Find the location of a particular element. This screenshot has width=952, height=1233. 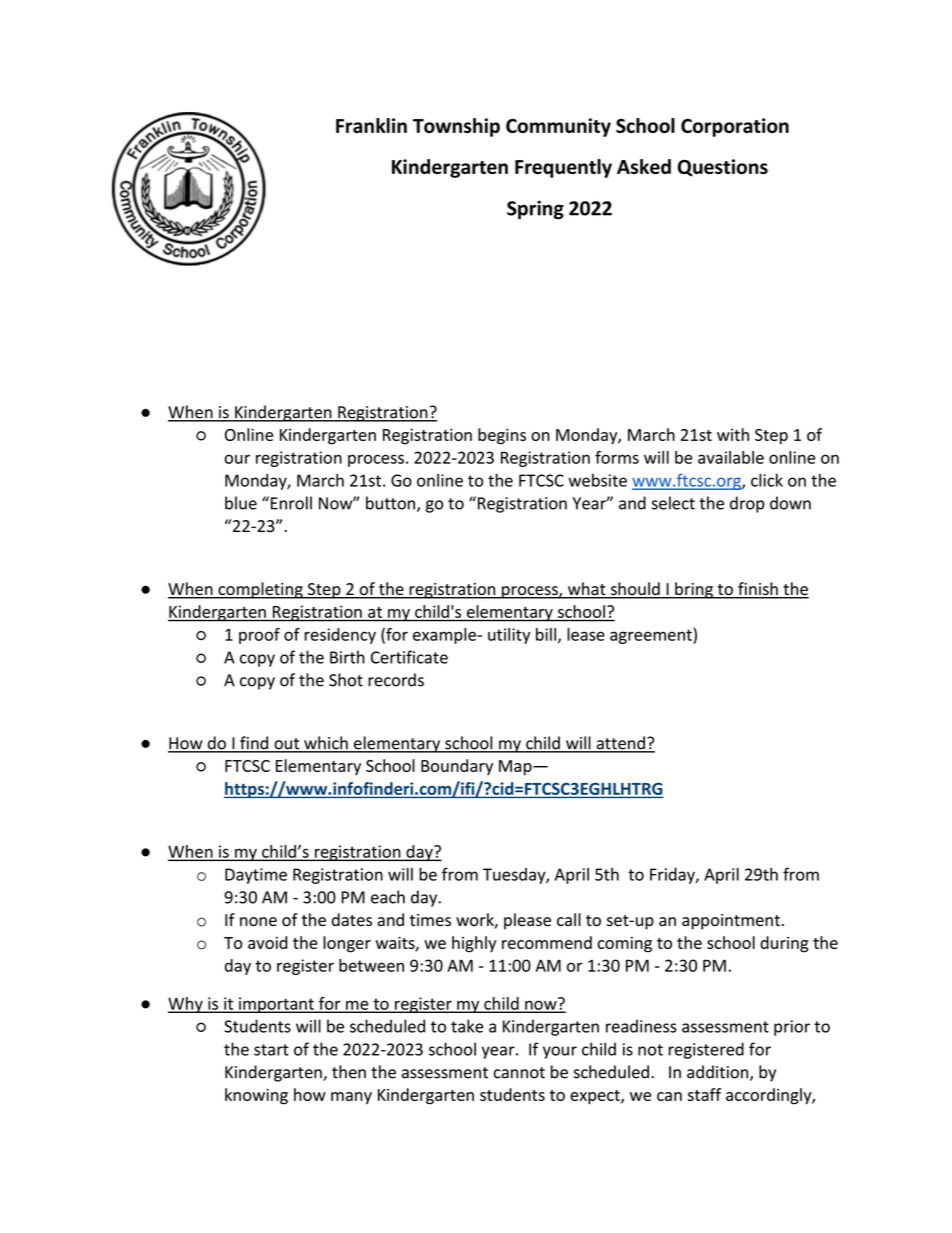

cannot is located at coordinates (519, 1073).
